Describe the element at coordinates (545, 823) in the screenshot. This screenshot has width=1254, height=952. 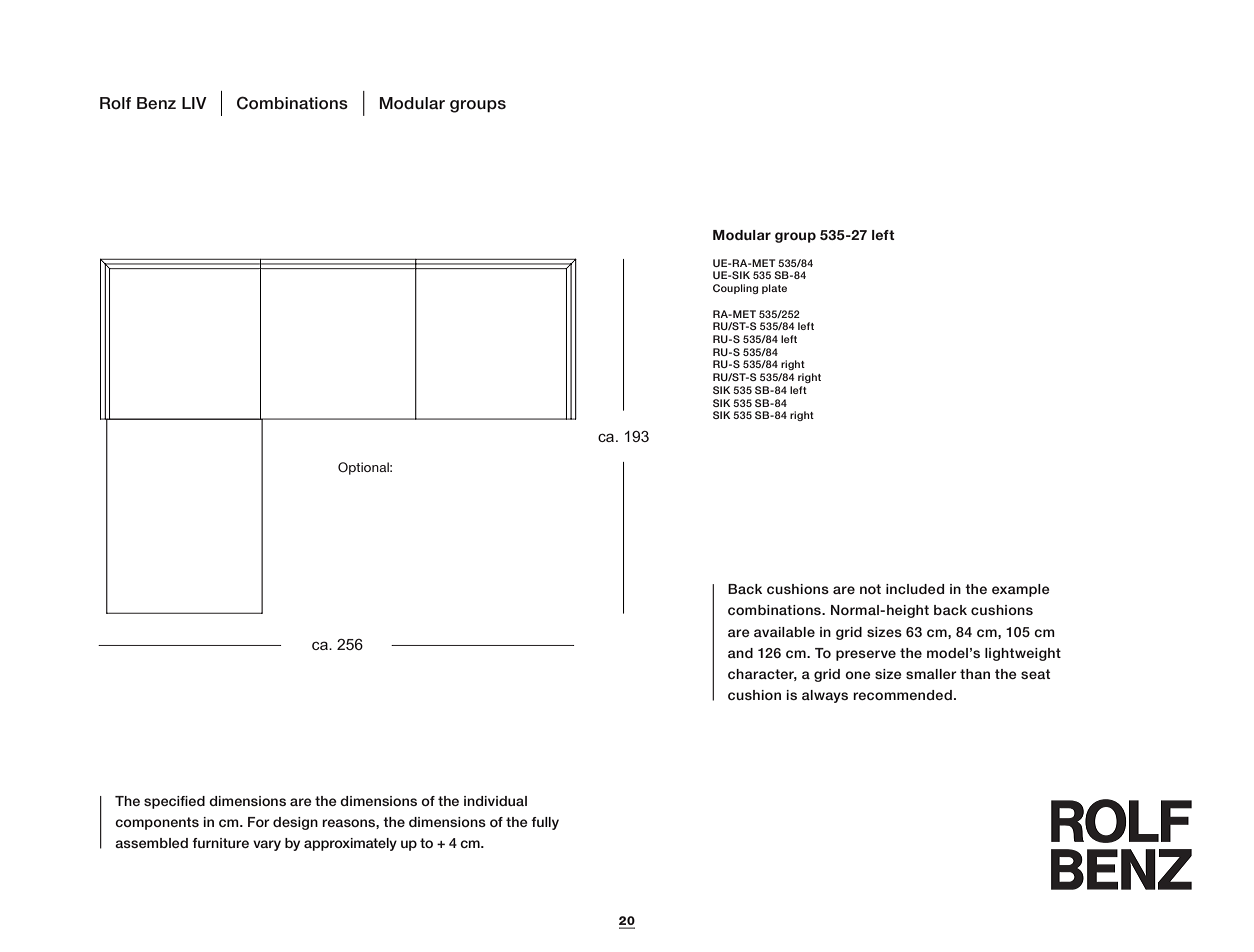
I see `fully` at that location.
